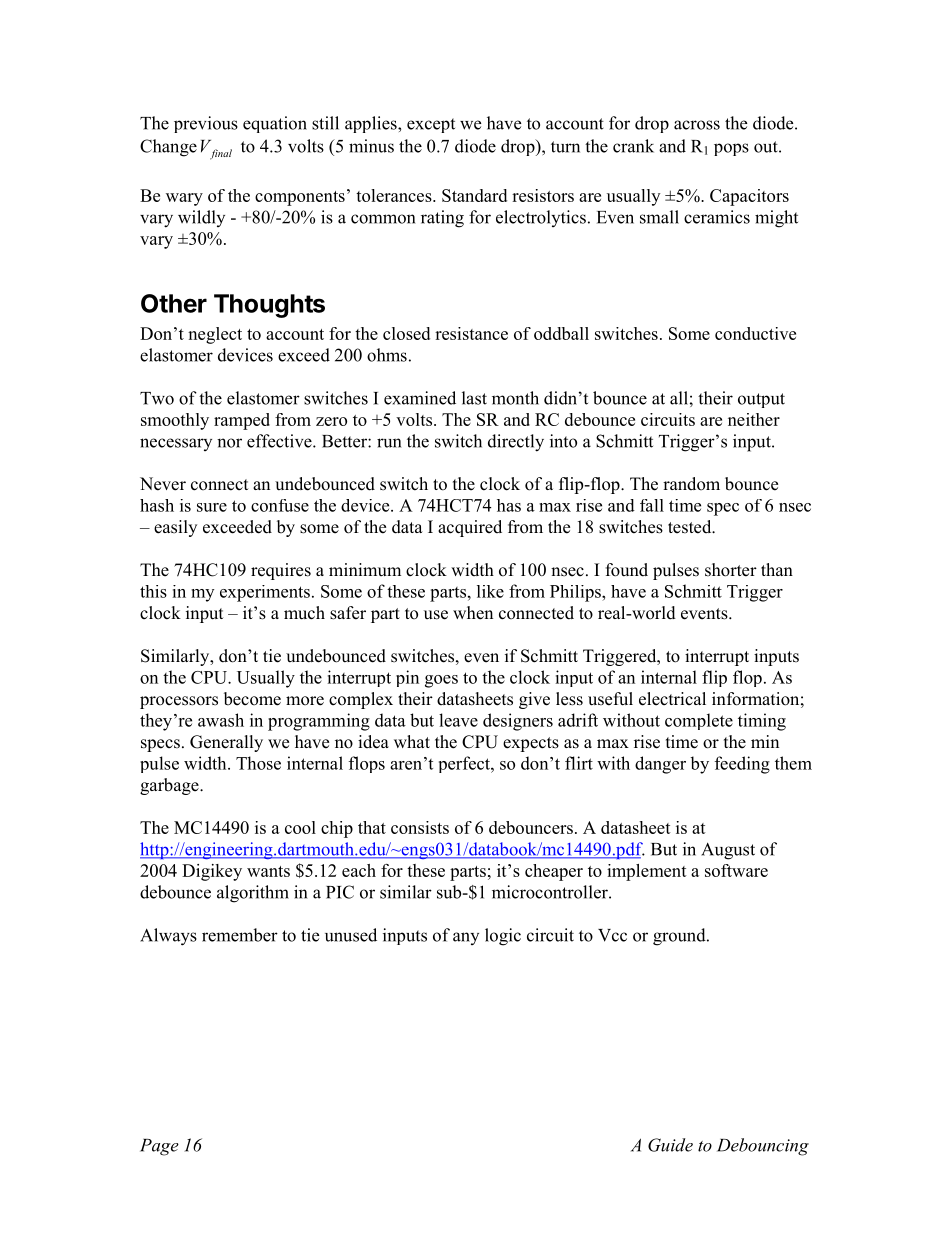  What do you see at coordinates (159, 1147) in the screenshot?
I see `Page` at bounding box center [159, 1147].
